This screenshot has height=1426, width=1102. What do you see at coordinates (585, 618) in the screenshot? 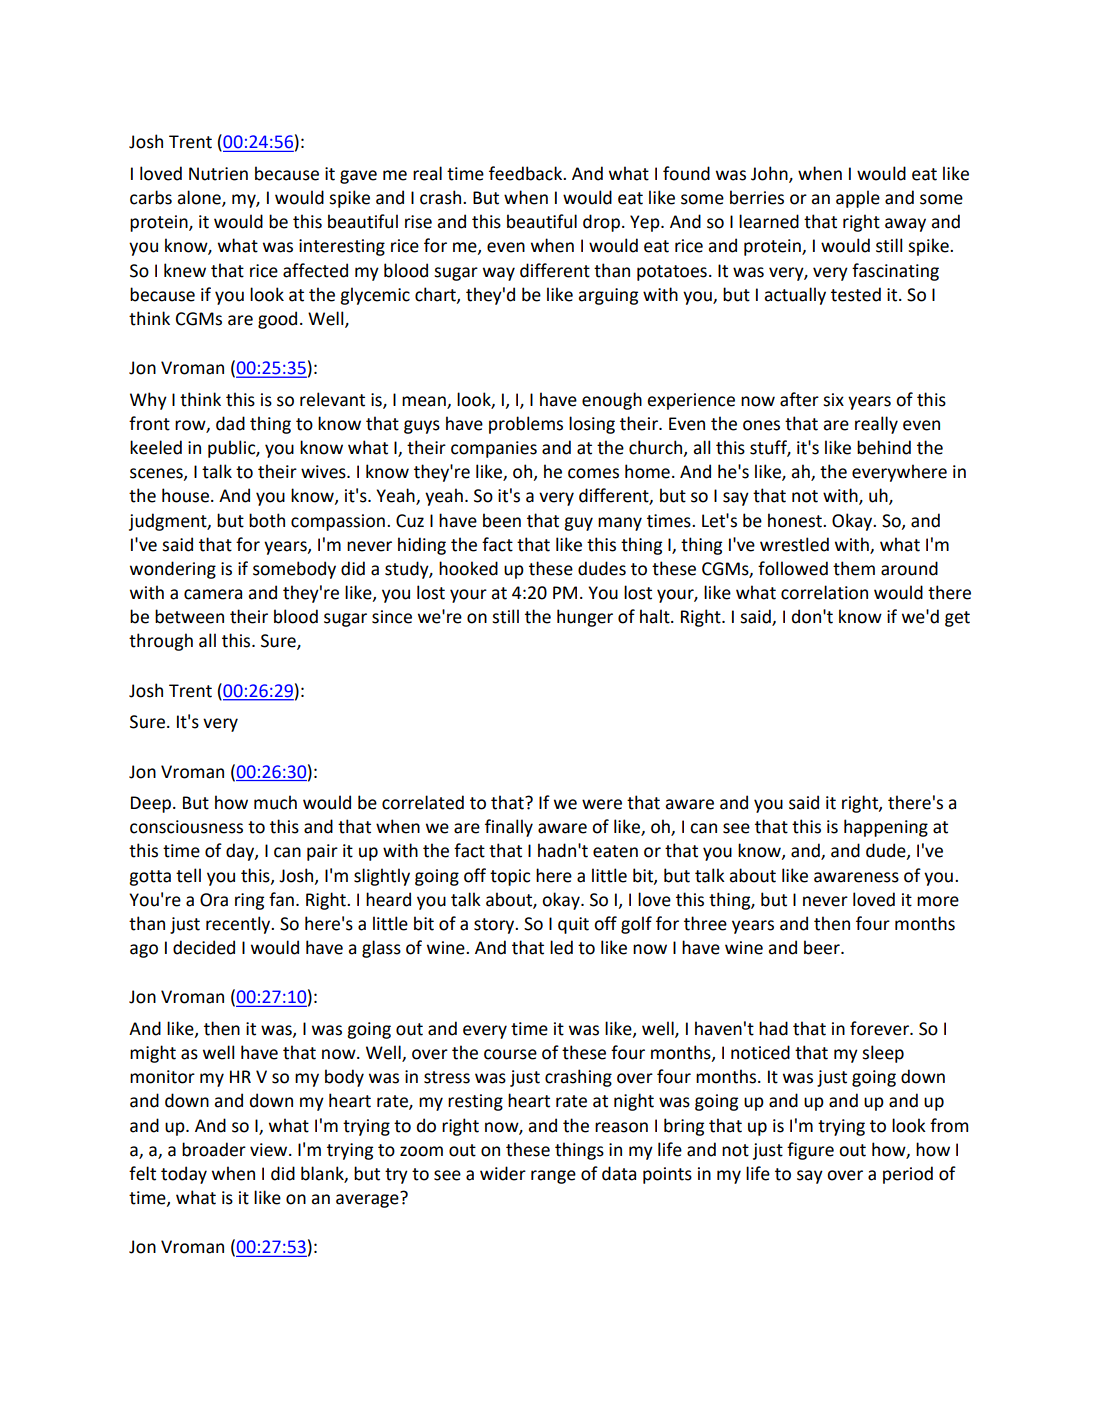
I see `hunger` at bounding box center [585, 618].
